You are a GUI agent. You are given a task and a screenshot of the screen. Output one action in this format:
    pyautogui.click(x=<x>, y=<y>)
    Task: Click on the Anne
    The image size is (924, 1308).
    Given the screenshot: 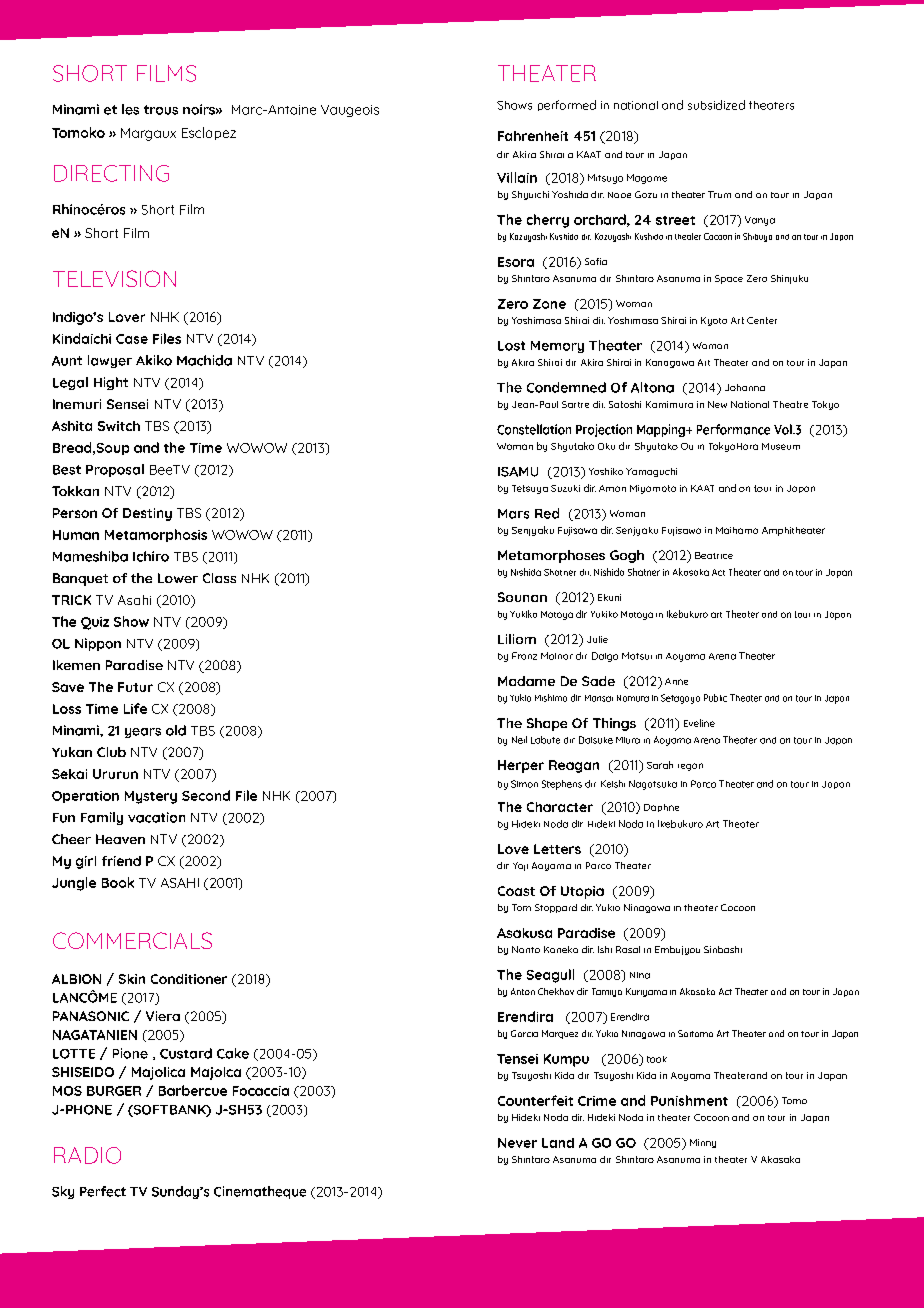 What is the action you would take?
    pyautogui.click(x=676, y=681)
